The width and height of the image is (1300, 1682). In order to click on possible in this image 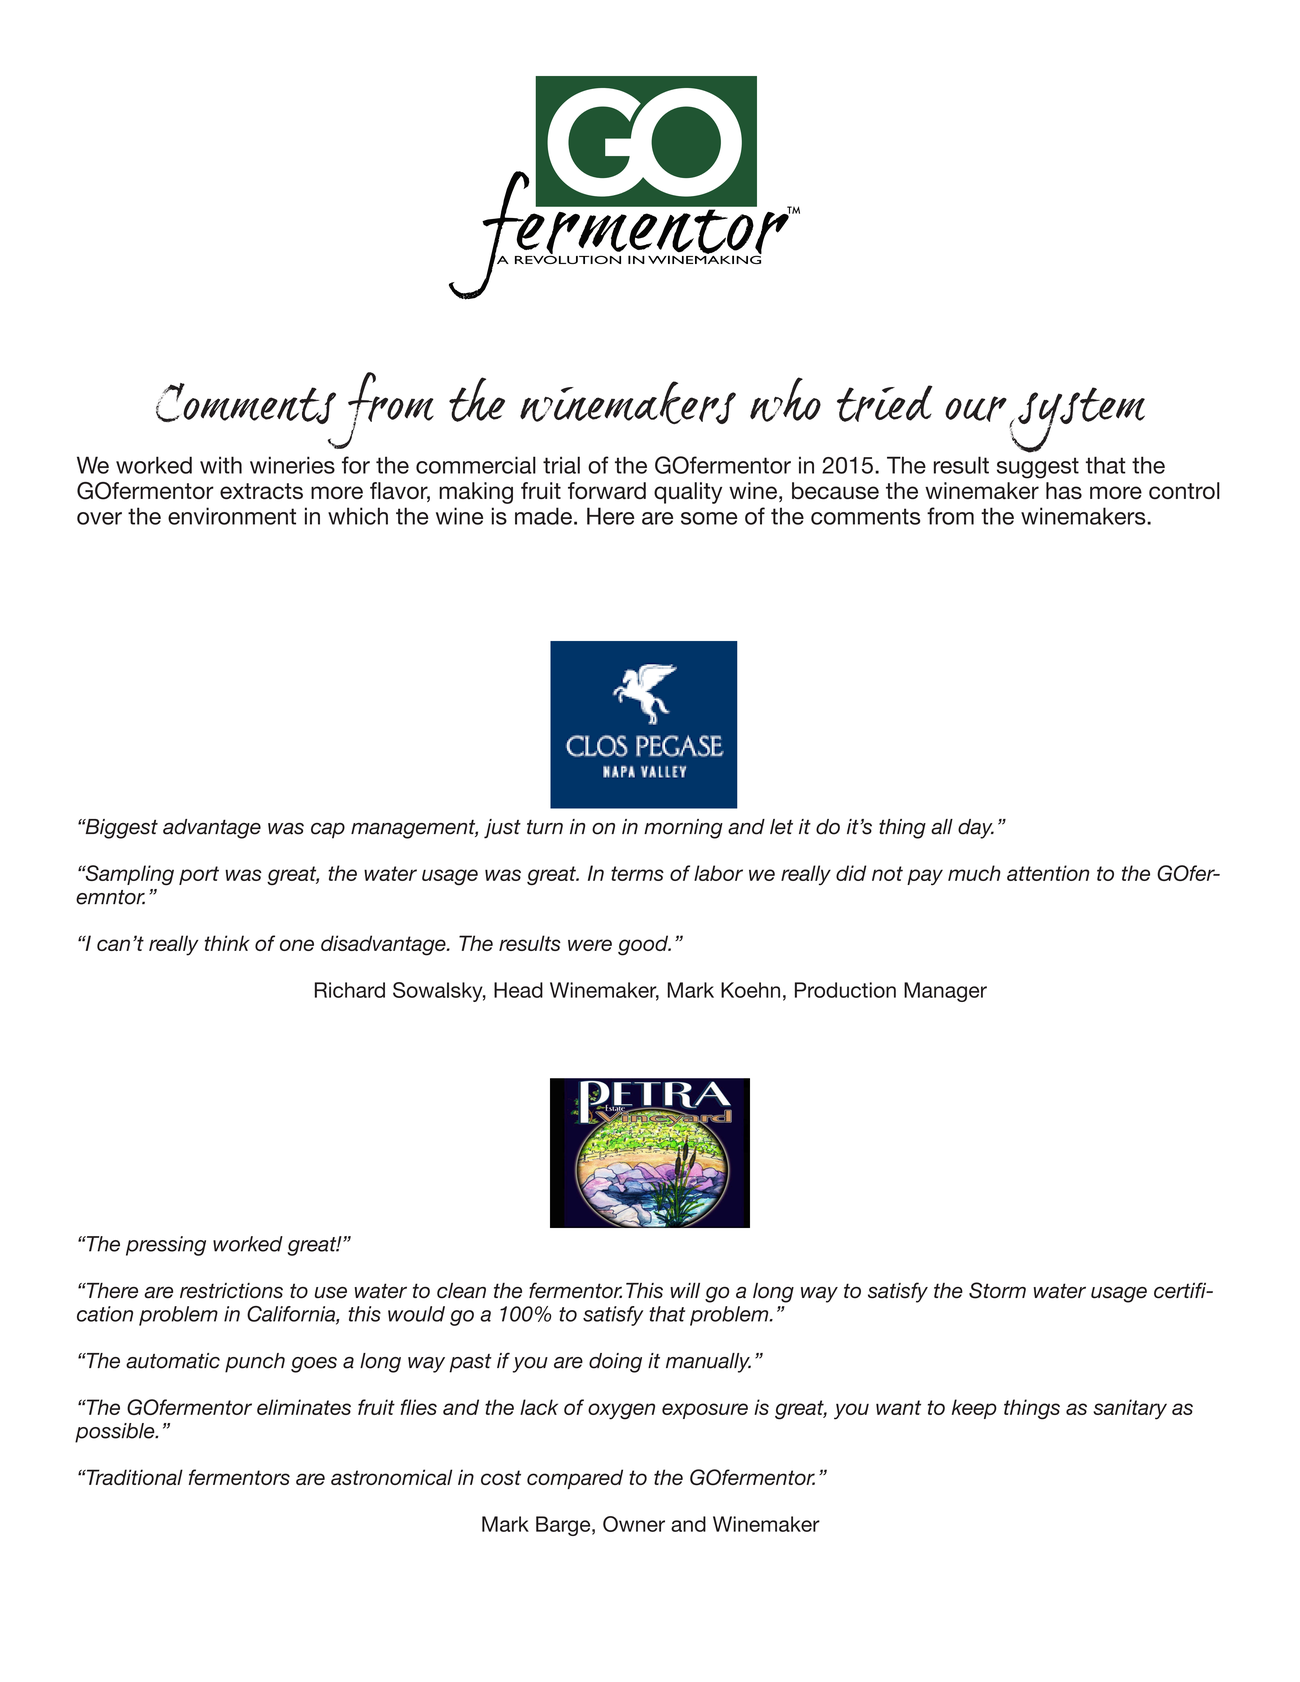, I will do `click(116, 1433)`.
